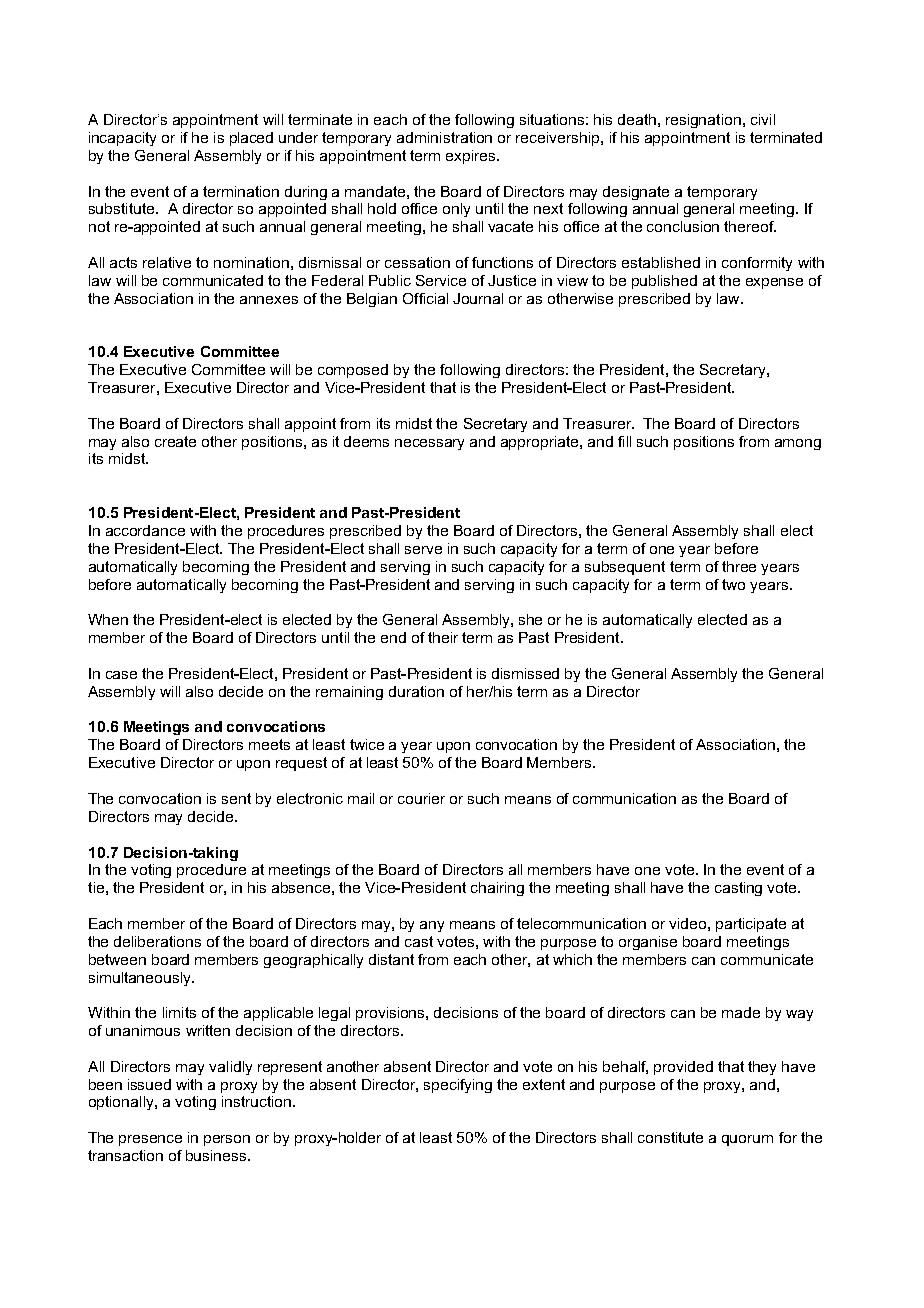 This screenshot has height=1308, width=924. What do you see at coordinates (121, 675) in the screenshot?
I see `case` at bounding box center [121, 675].
